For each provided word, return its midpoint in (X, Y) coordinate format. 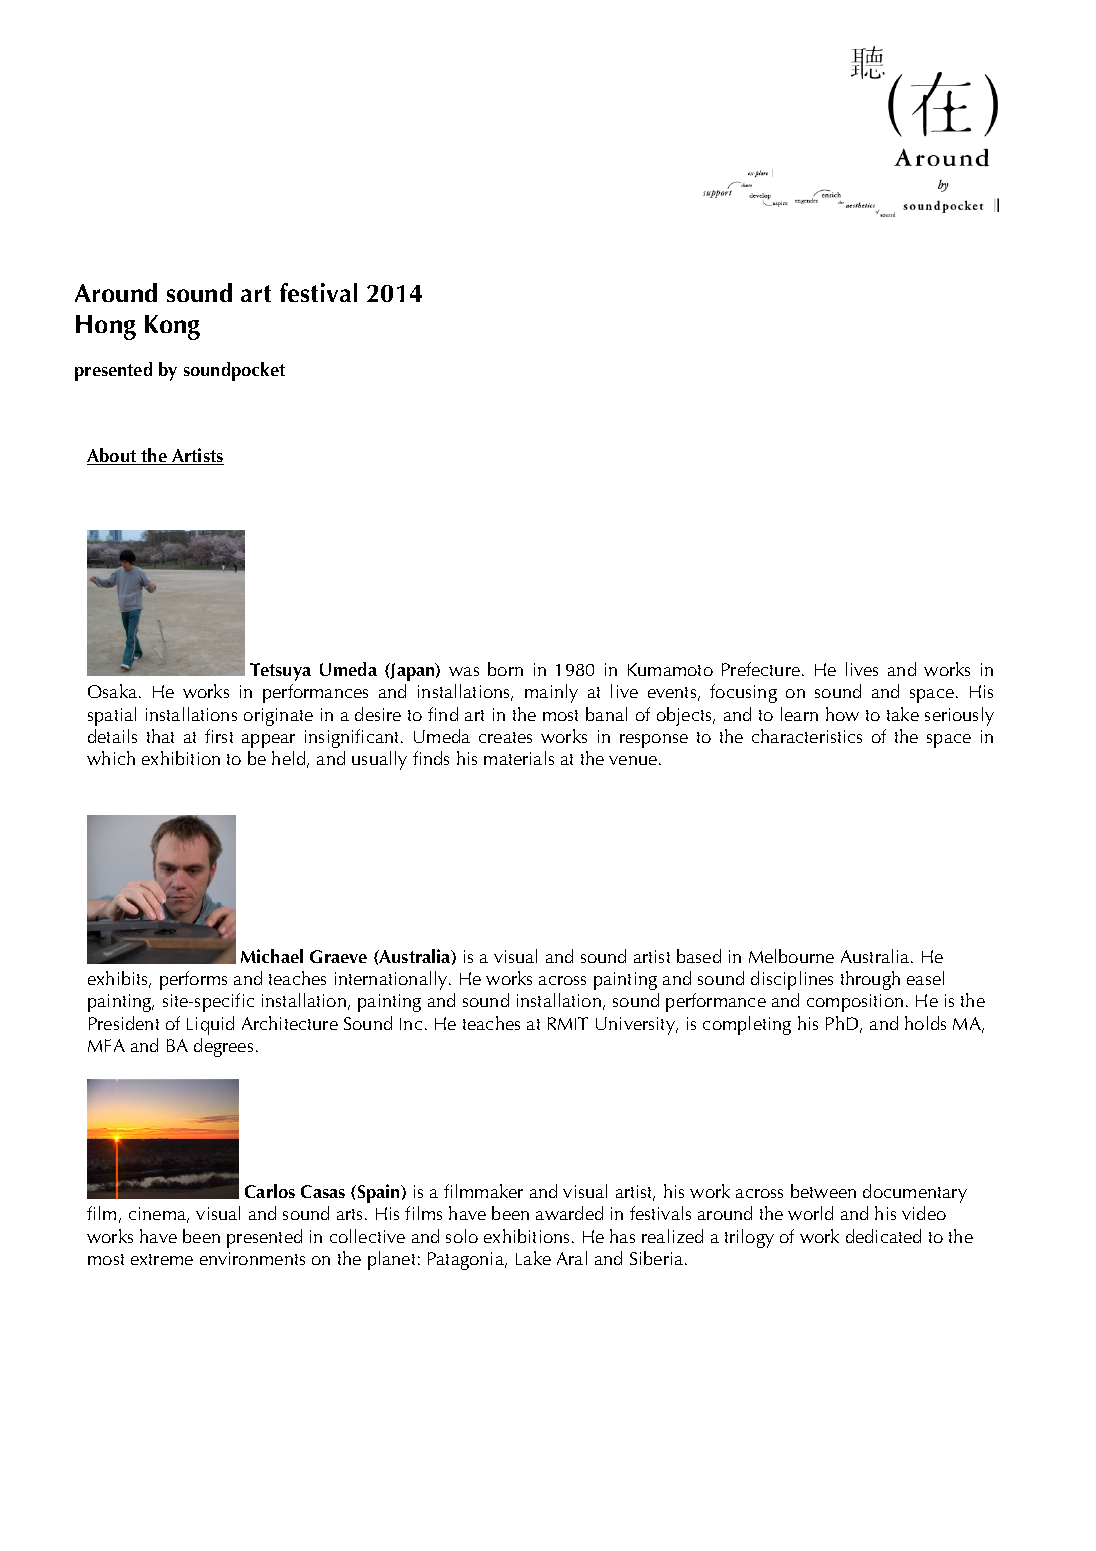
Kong (172, 327)
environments (252, 1258)
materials (519, 758)
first (219, 736)
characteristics (807, 736)
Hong (106, 327)
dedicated (883, 1236)
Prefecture (761, 669)
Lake (533, 1258)
